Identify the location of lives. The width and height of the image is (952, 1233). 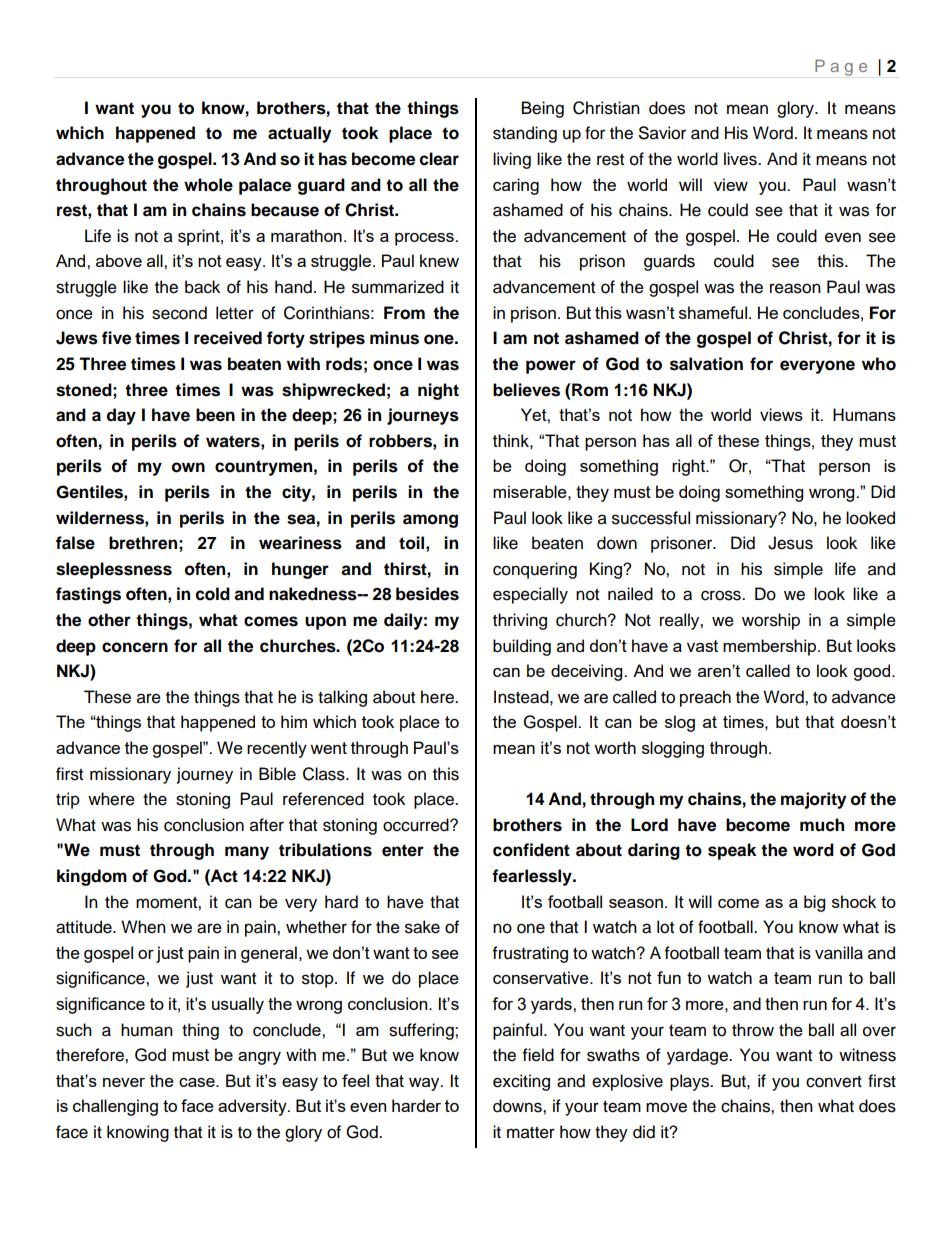
(741, 159).
